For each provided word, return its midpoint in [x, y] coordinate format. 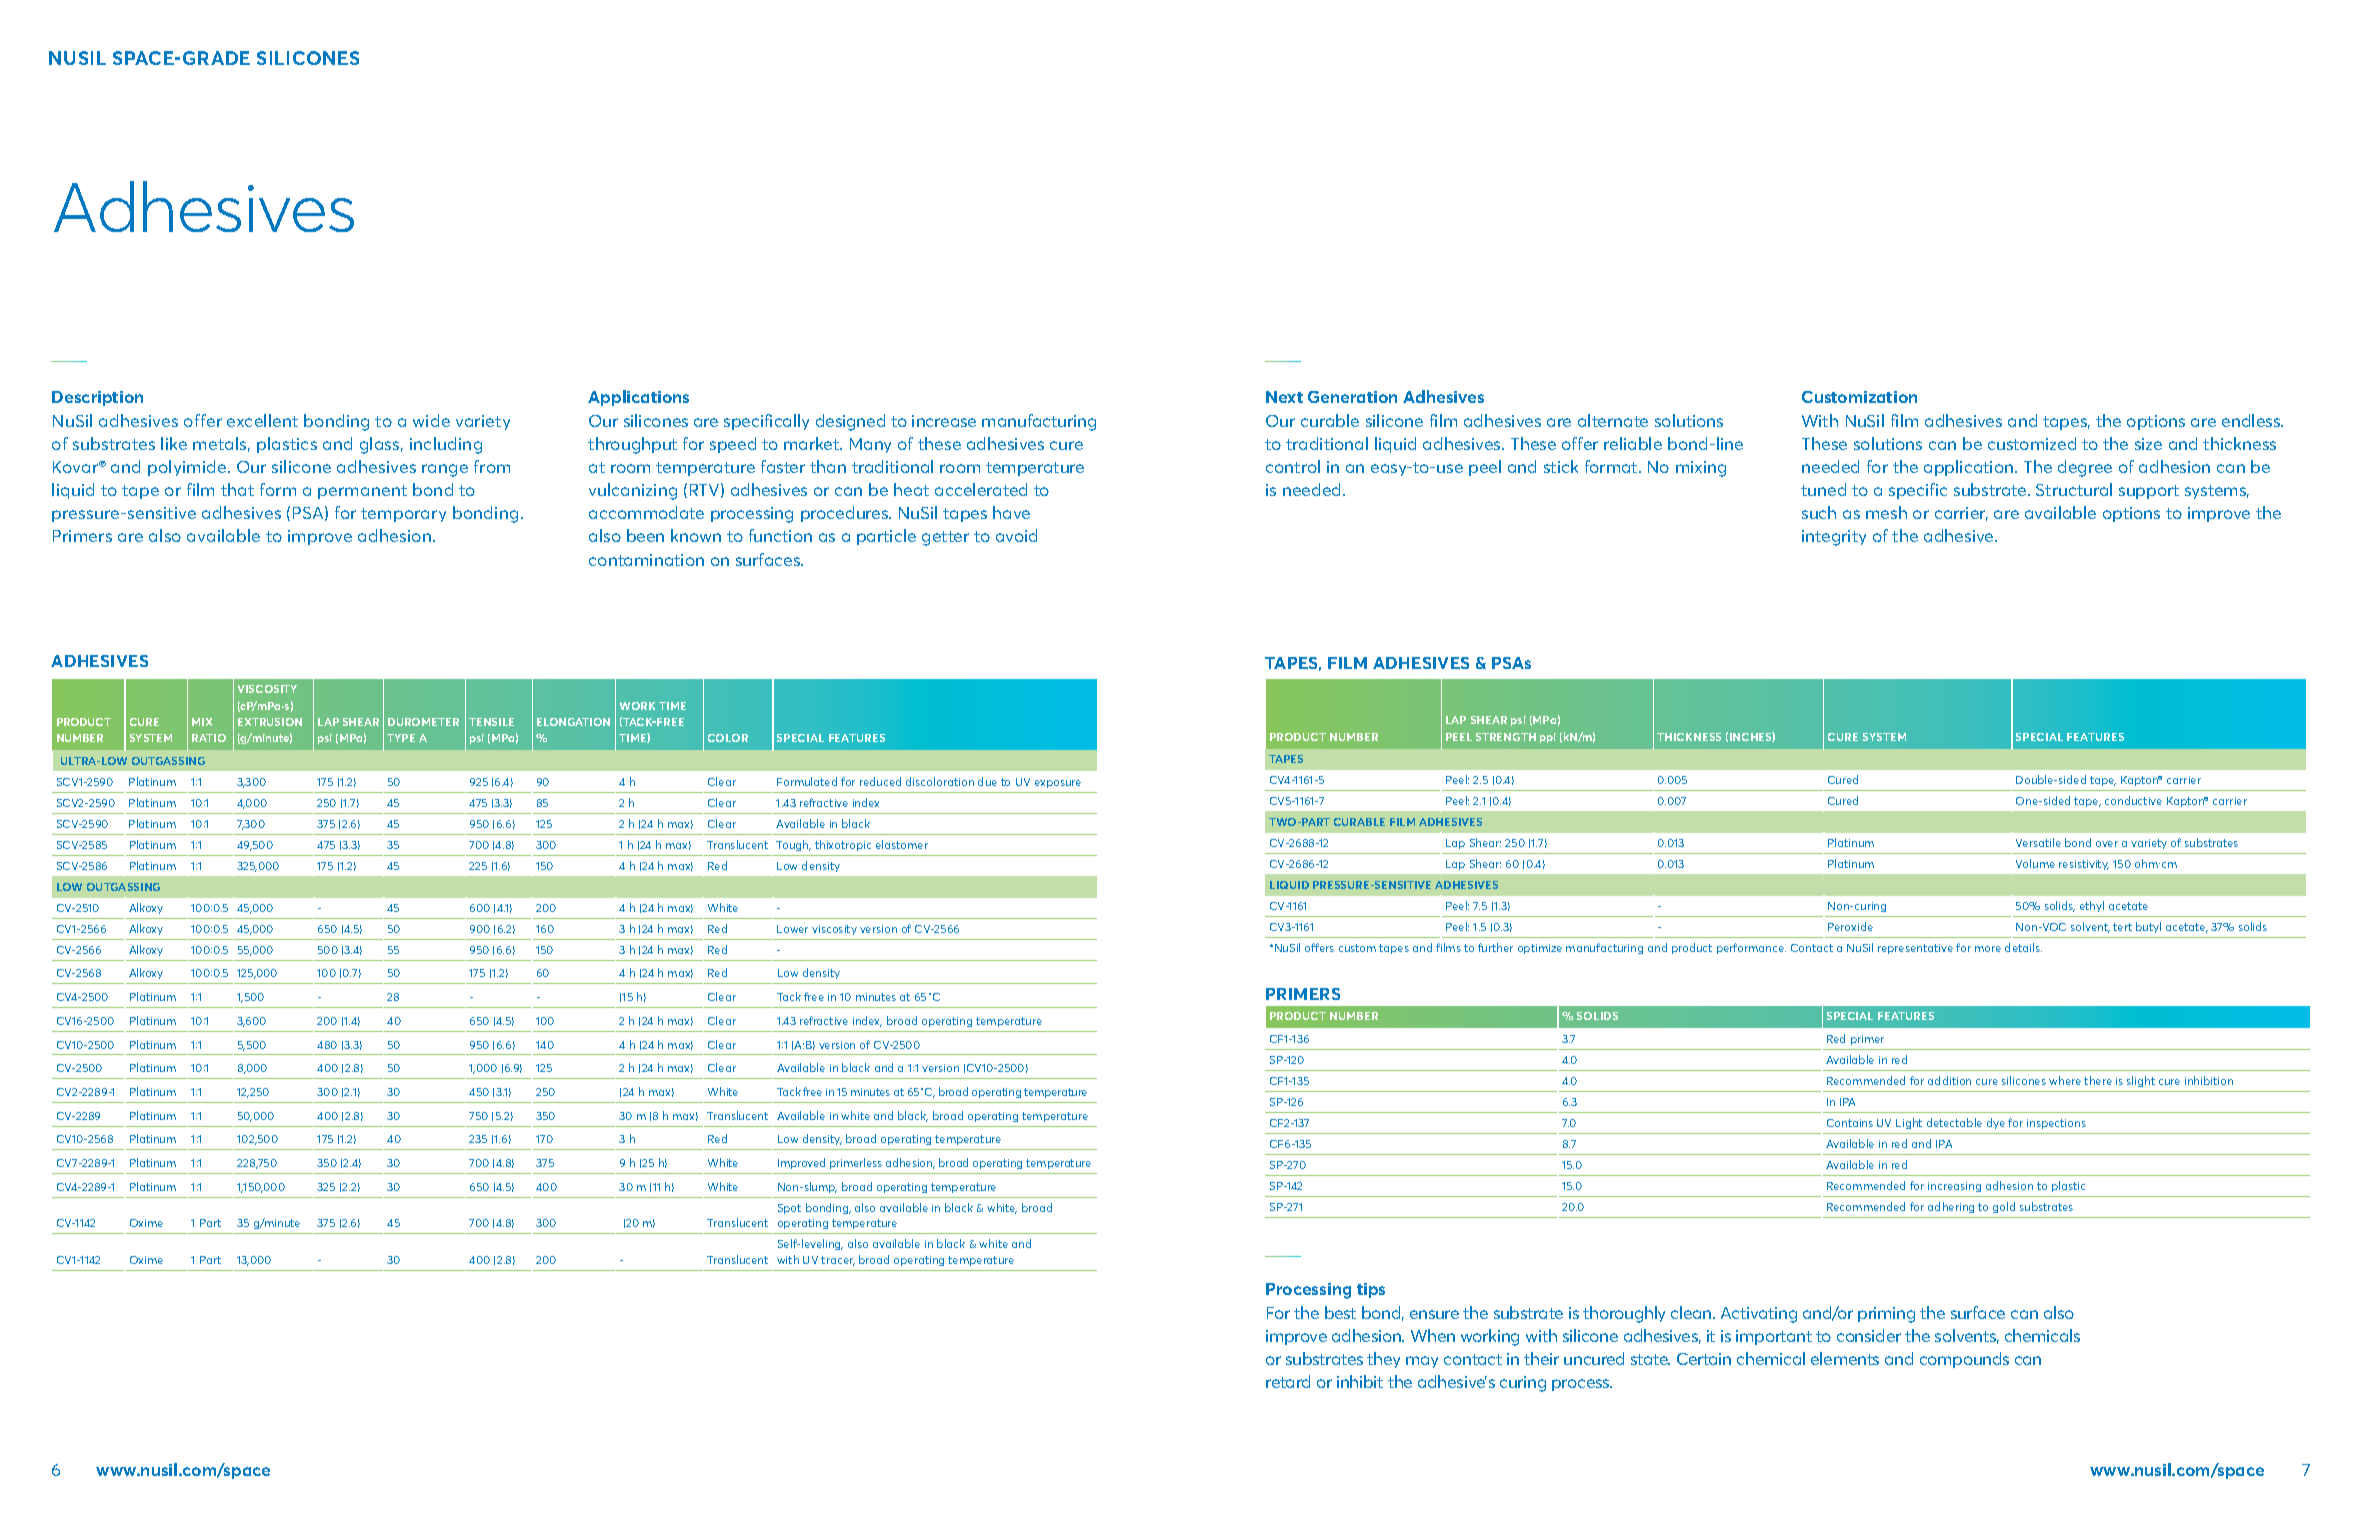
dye [1996, 1123]
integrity [1834, 538]
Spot [789, 1209]
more [1988, 949]
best [1340, 1312]
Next [1284, 397]
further [1495, 947]
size [2148, 444]
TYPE [401, 738]
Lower [792, 929]
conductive [2133, 800]
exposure [1058, 784]
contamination [646, 560]
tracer [838, 1261]
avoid [1016, 535]
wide [431, 420]
